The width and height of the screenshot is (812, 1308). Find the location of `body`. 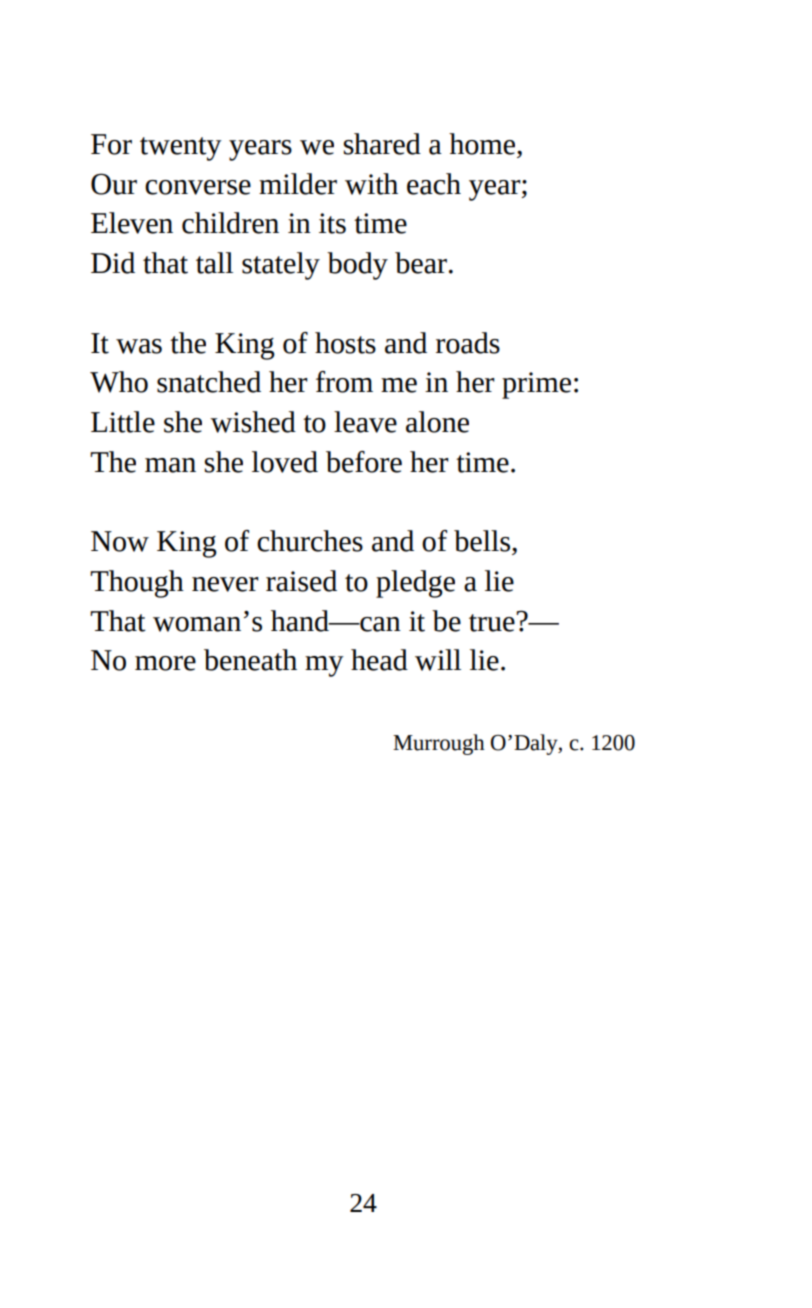

body is located at coordinates (357, 266).
